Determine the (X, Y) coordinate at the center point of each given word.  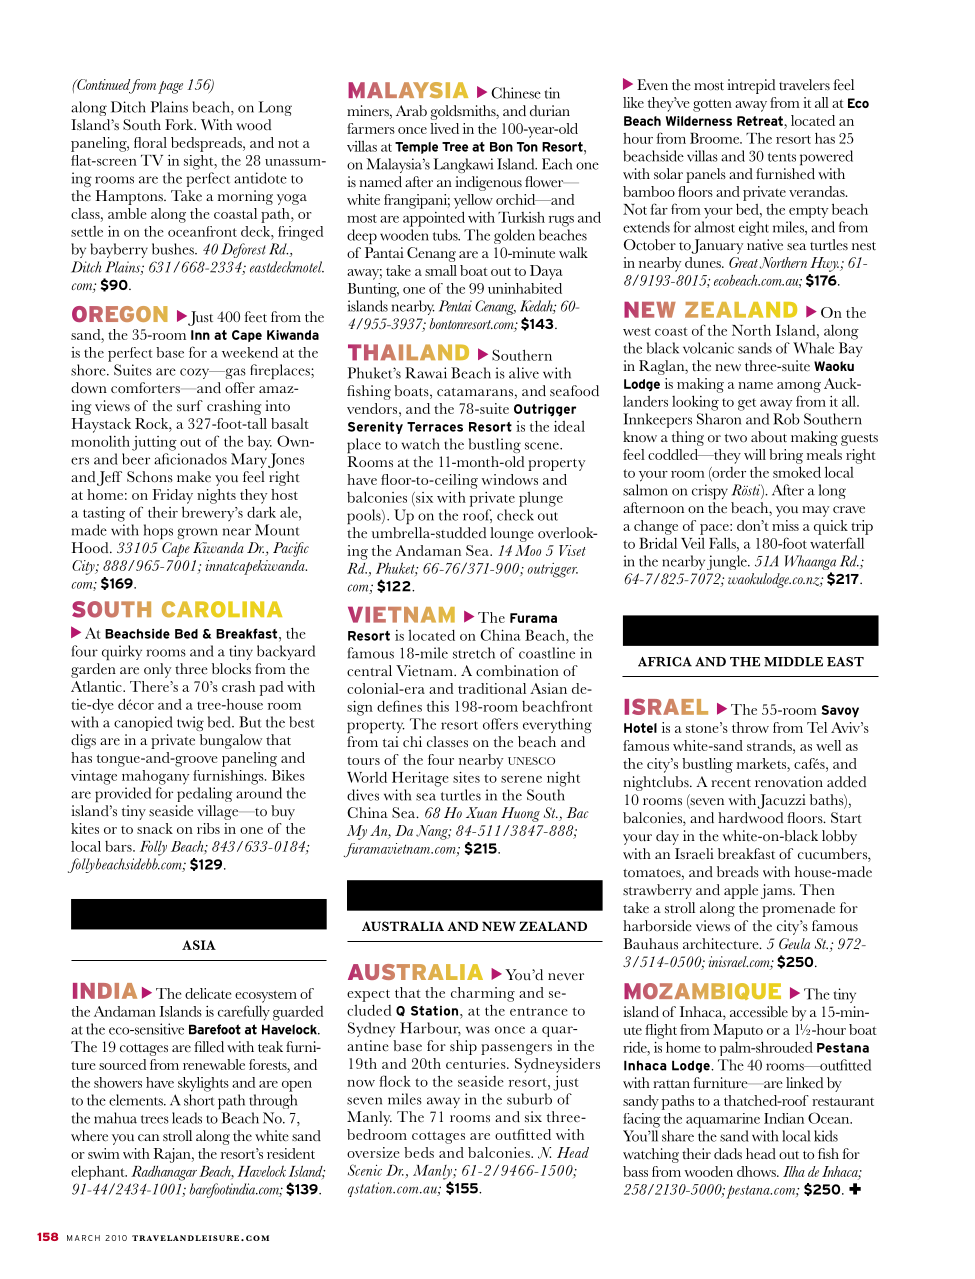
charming (483, 994)
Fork (180, 125)
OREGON (120, 314)
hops (158, 532)
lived (444, 128)
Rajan (173, 1155)
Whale (813, 348)
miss (785, 525)
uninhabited (525, 288)
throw (750, 727)
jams (777, 891)
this (438, 706)
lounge (512, 534)
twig (190, 723)
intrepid (751, 86)
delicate (208, 993)
